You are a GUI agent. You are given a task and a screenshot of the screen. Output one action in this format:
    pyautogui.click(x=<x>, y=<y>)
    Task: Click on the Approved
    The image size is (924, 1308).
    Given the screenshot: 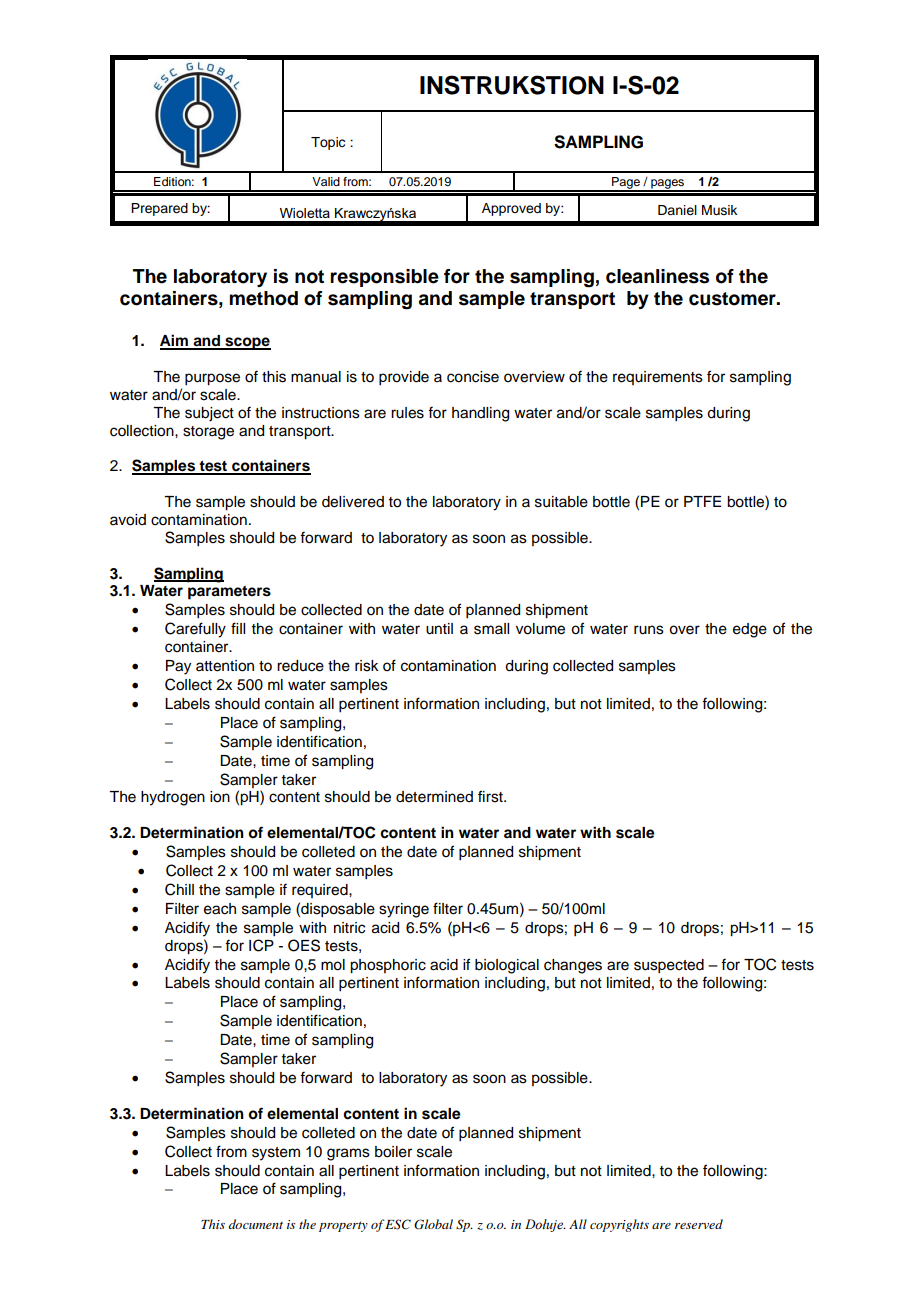 What is the action you would take?
    pyautogui.click(x=511, y=209)
